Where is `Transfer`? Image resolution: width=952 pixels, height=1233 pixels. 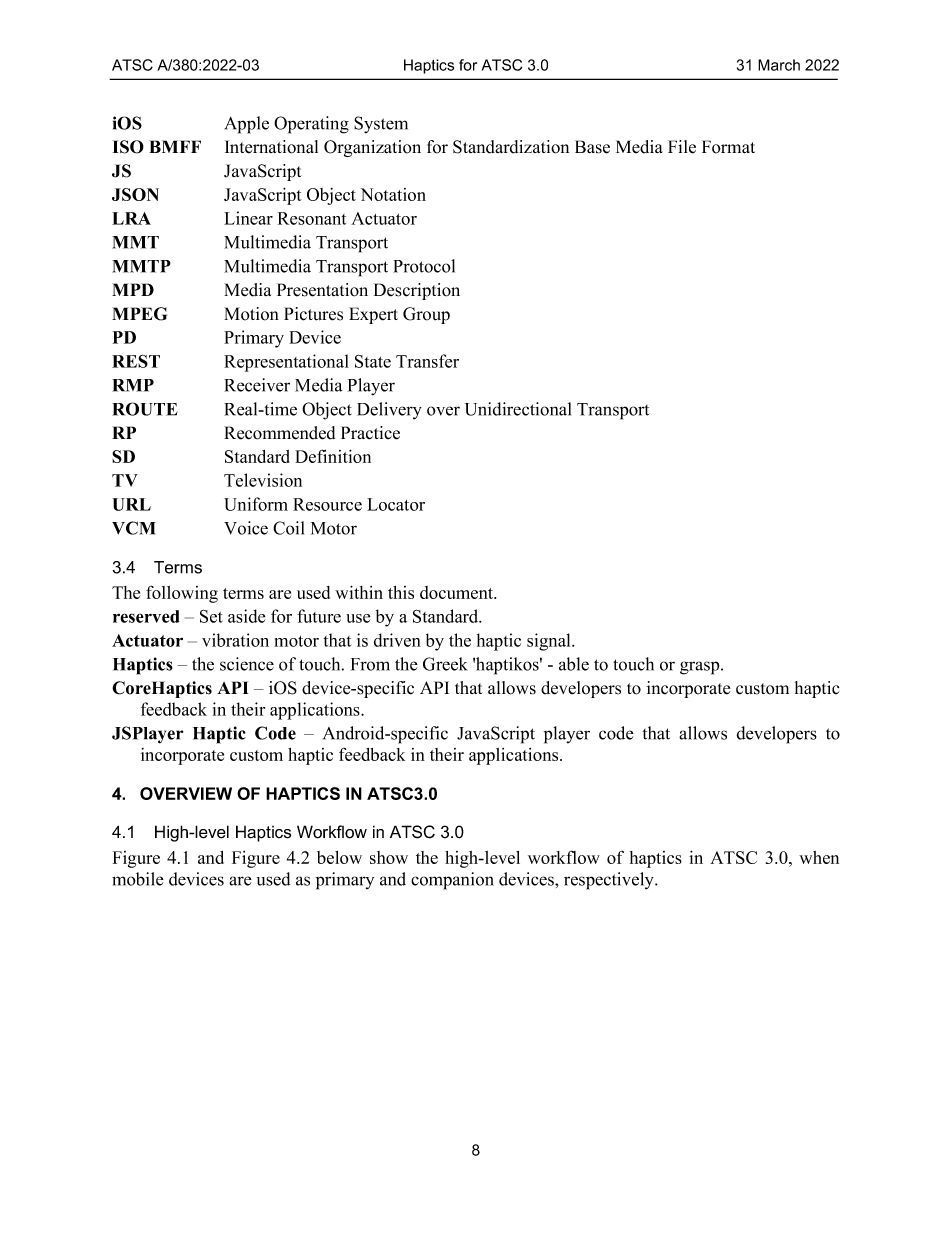 Transfer is located at coordinates (427, 361).
